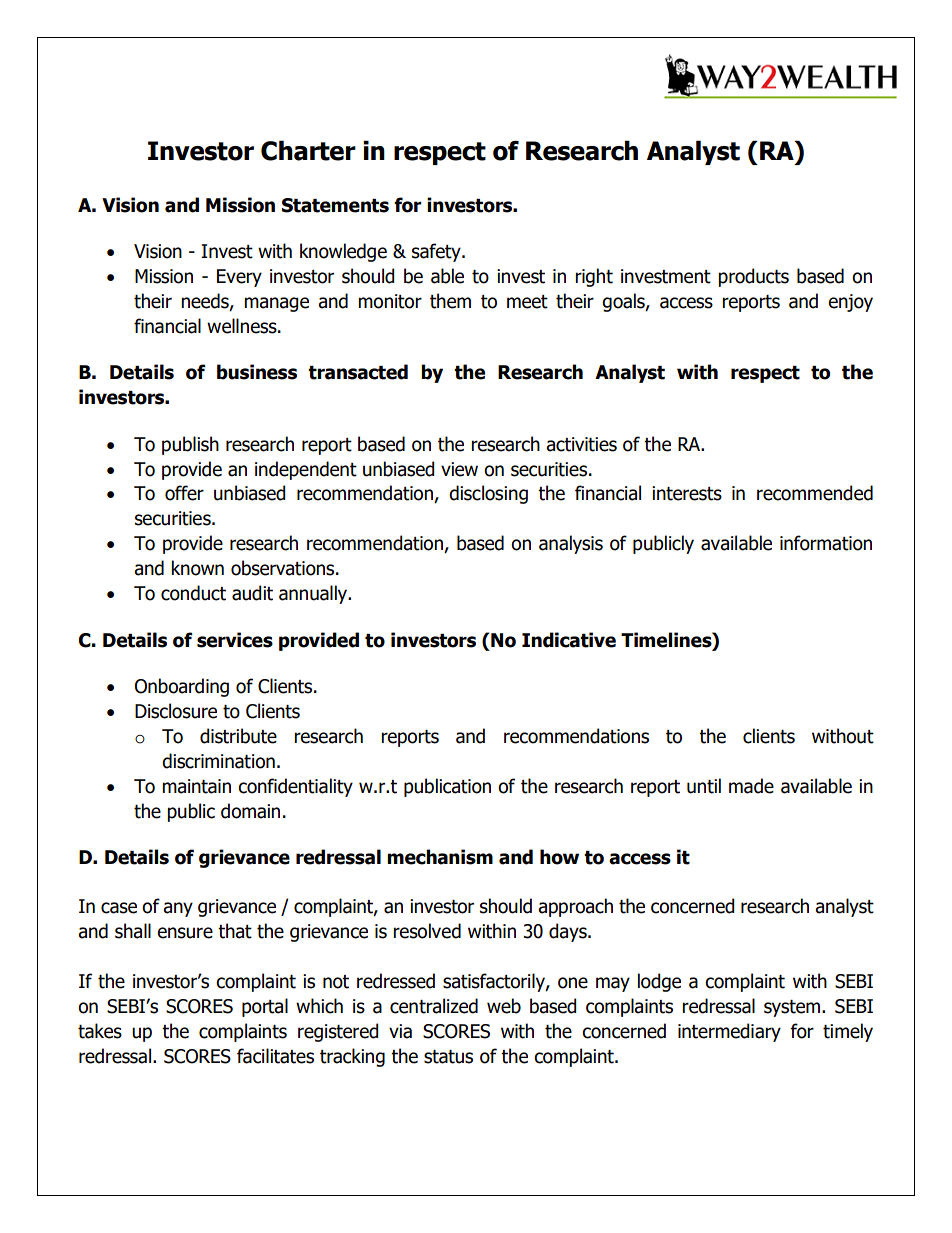  Describe the element at coordinates (265, 1007) in the image. I see `portal` at that location.
